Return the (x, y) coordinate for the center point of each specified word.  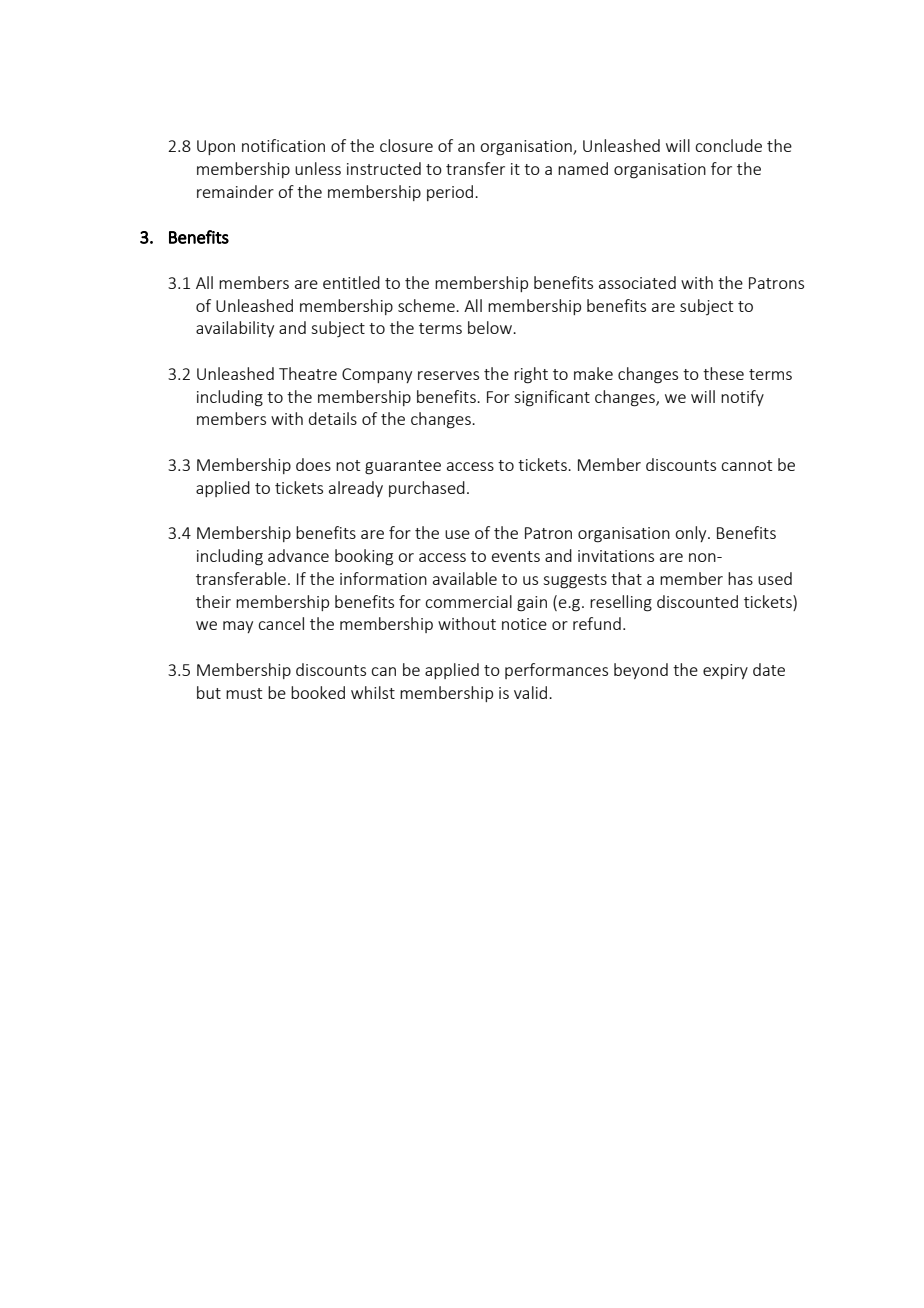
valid (532, 692)
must (244, 693)
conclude (728, 145)
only (692, 534)
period (451, 193)
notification (283, 145)
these (723, 373)
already (356, 489)
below (491, 327)
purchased (427, 489)
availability (235, 329)
